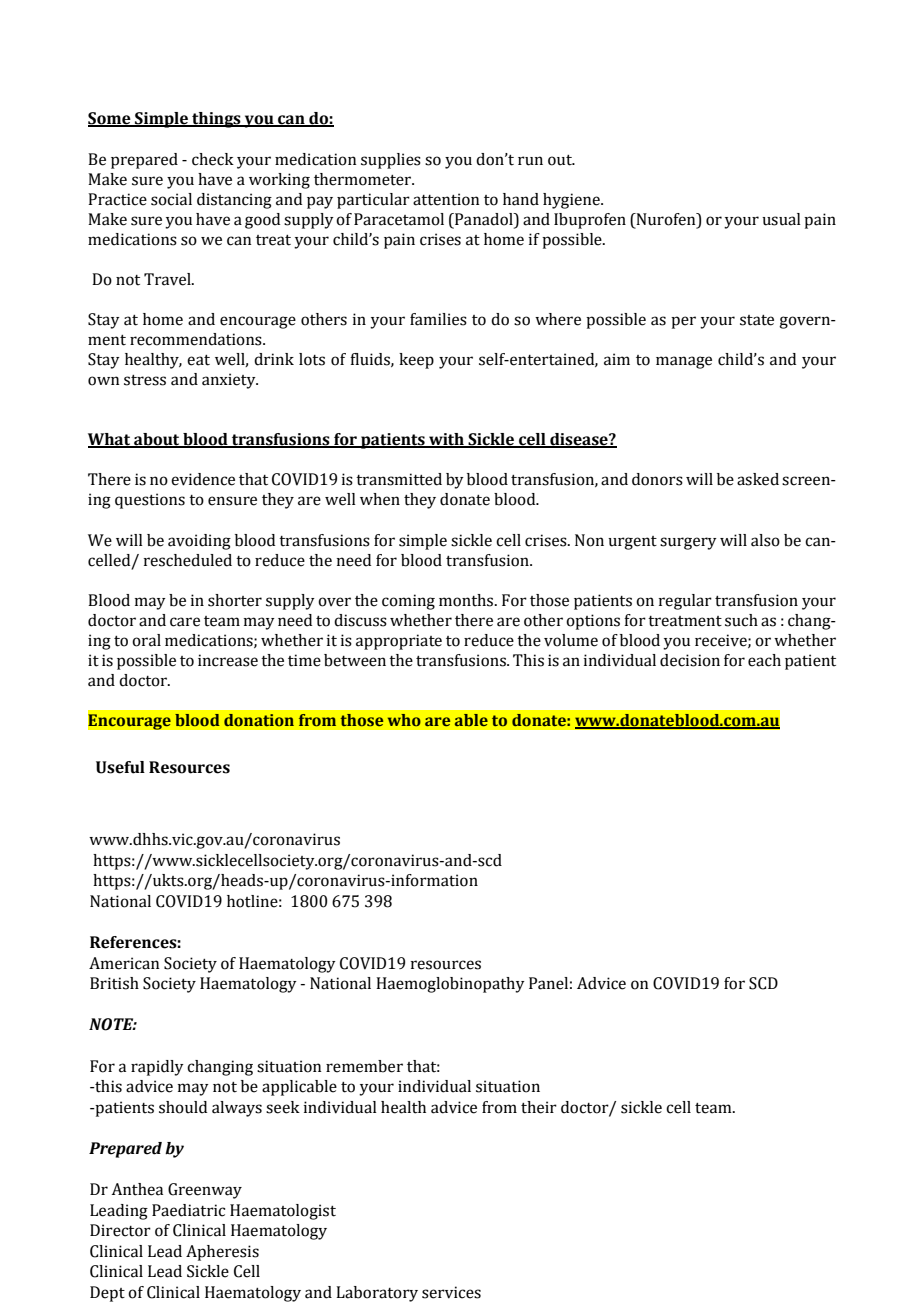 The image size is (924, 1309). I want to click on Useful, so click(120, 767).
